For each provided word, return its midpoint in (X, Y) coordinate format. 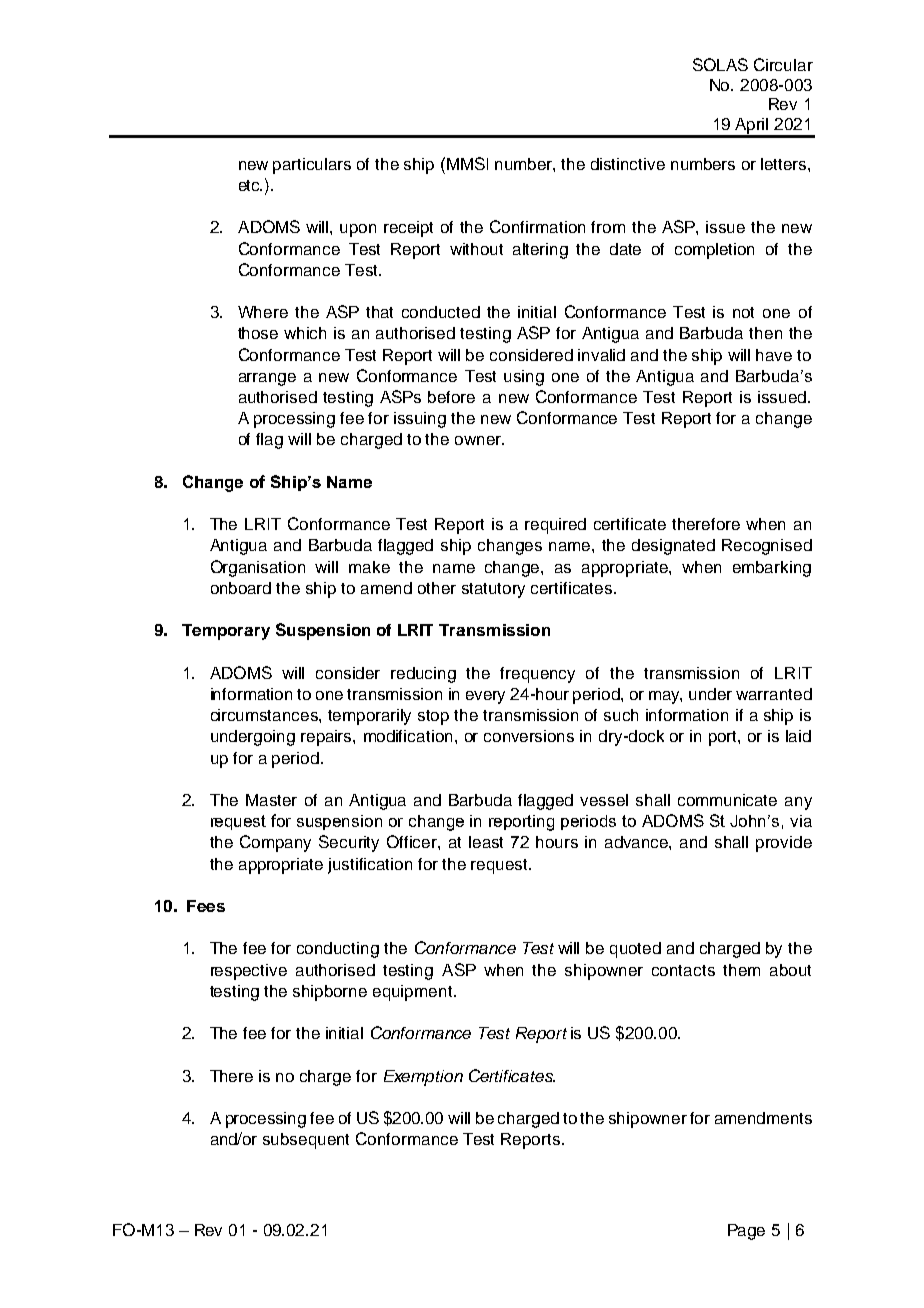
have (774, 355)
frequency (537, 675)
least (486, 842)
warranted (774, 694)
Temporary (226, 632)
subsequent (306, 1141)
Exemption (423, 1078)
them (741, 970)
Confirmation (537, 226)
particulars (312, 166)
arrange (267, 379)
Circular (783, 64)
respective (249, 972)
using (524, 378)
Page (746, 1232)
